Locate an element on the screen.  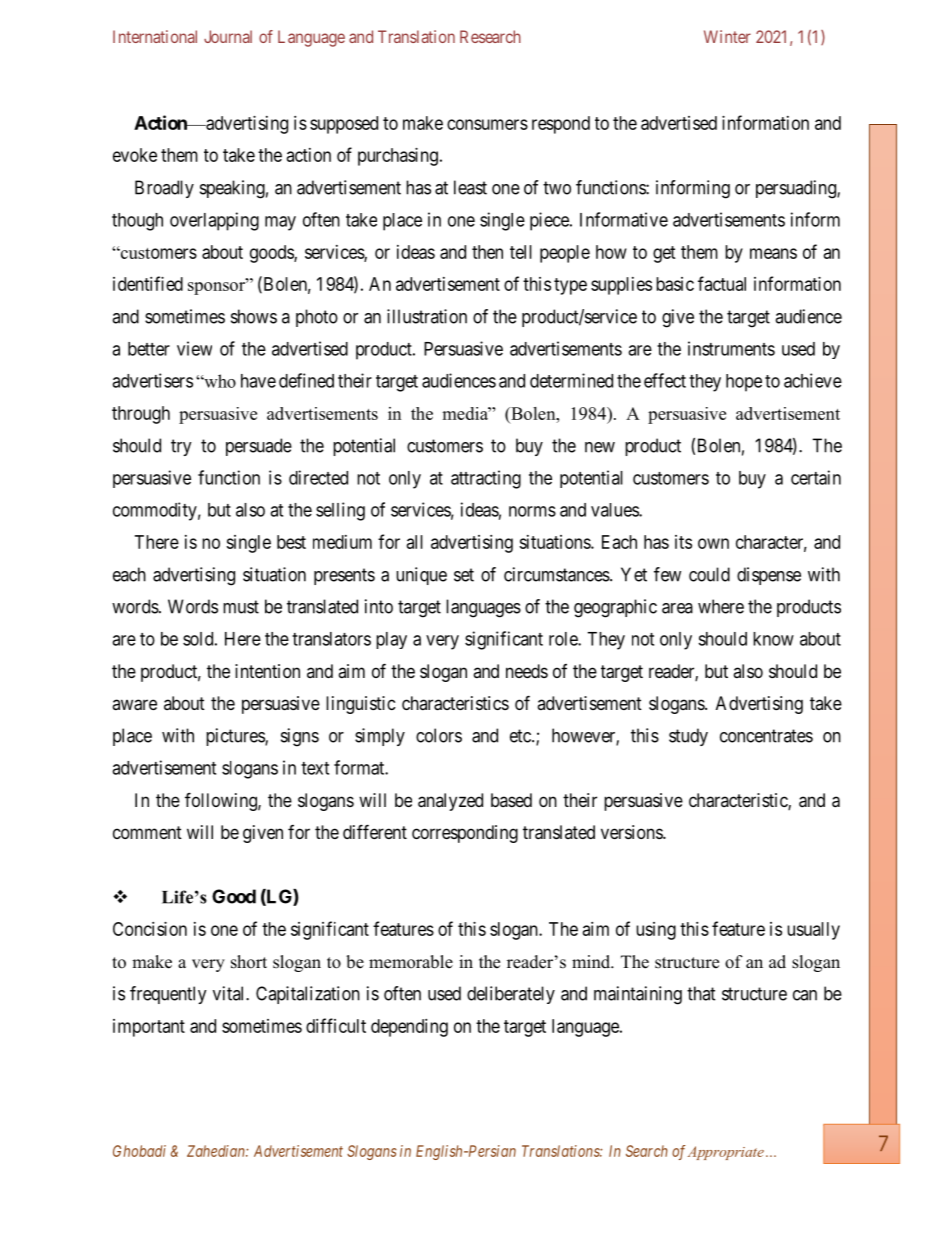
Appropriate is located at coordinates (726, 1153).
